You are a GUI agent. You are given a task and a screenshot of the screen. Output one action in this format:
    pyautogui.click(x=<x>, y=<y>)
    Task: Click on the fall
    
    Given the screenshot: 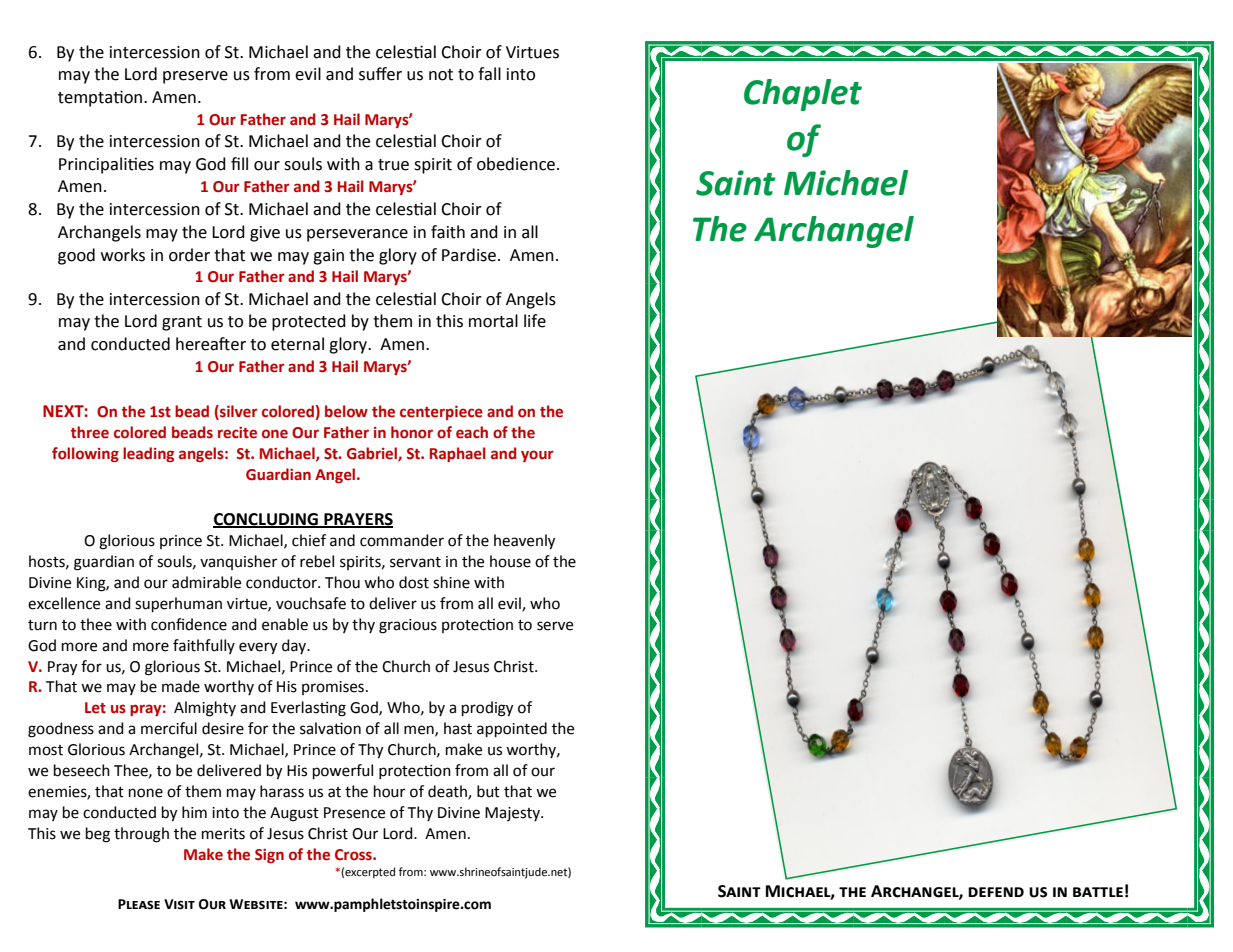 What is the action you would take?
    pyautogui.click(x=489, y=74)
